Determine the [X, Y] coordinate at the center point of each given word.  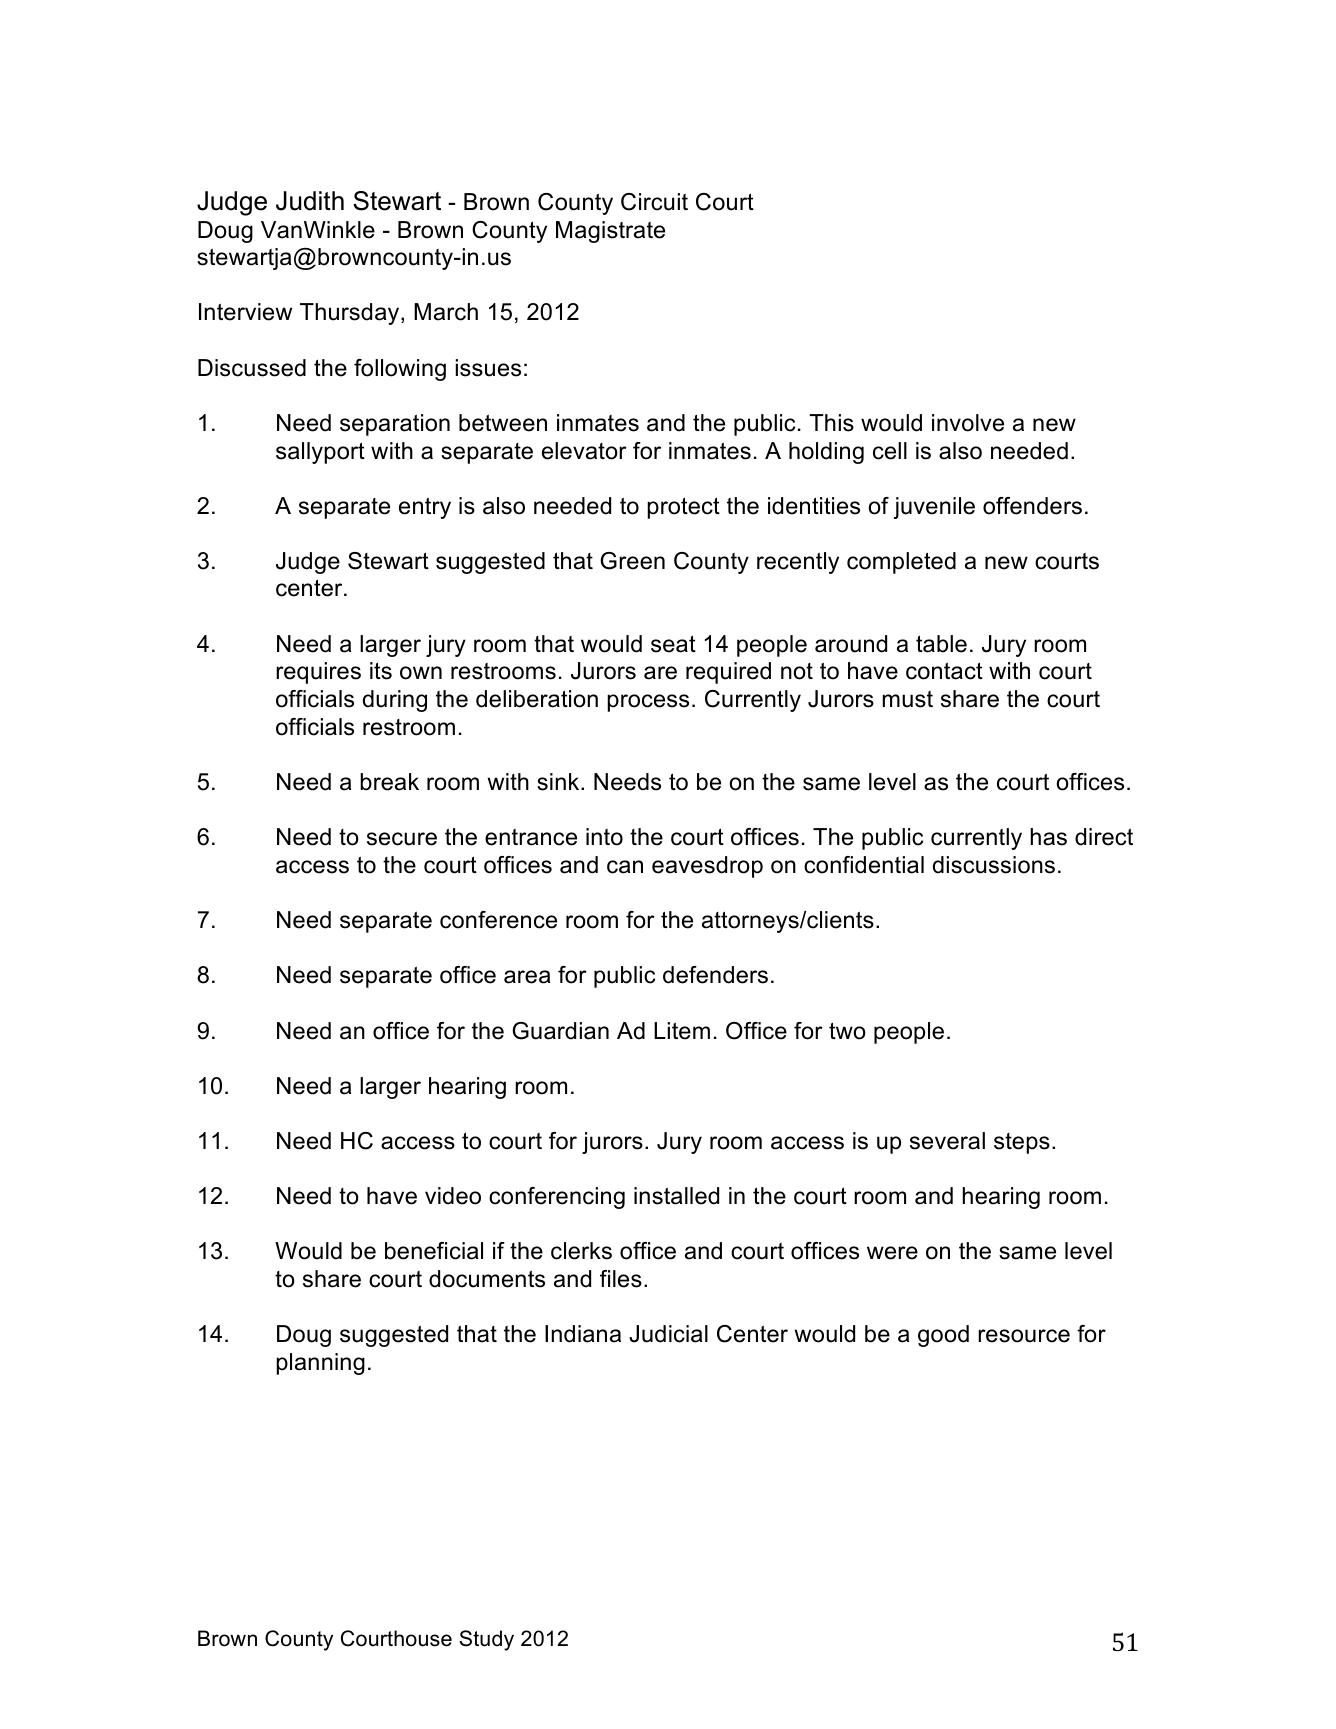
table [941, 644]
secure [402, 839]
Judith [310, 201]
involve [968, 423]
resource [1024, 1336]
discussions [994, 865]
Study [486, 1640]
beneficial [434, 1251]
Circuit [654, 202]
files [621, 1279]
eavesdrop [707, 867]
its [381, 671]
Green [632, 561]
